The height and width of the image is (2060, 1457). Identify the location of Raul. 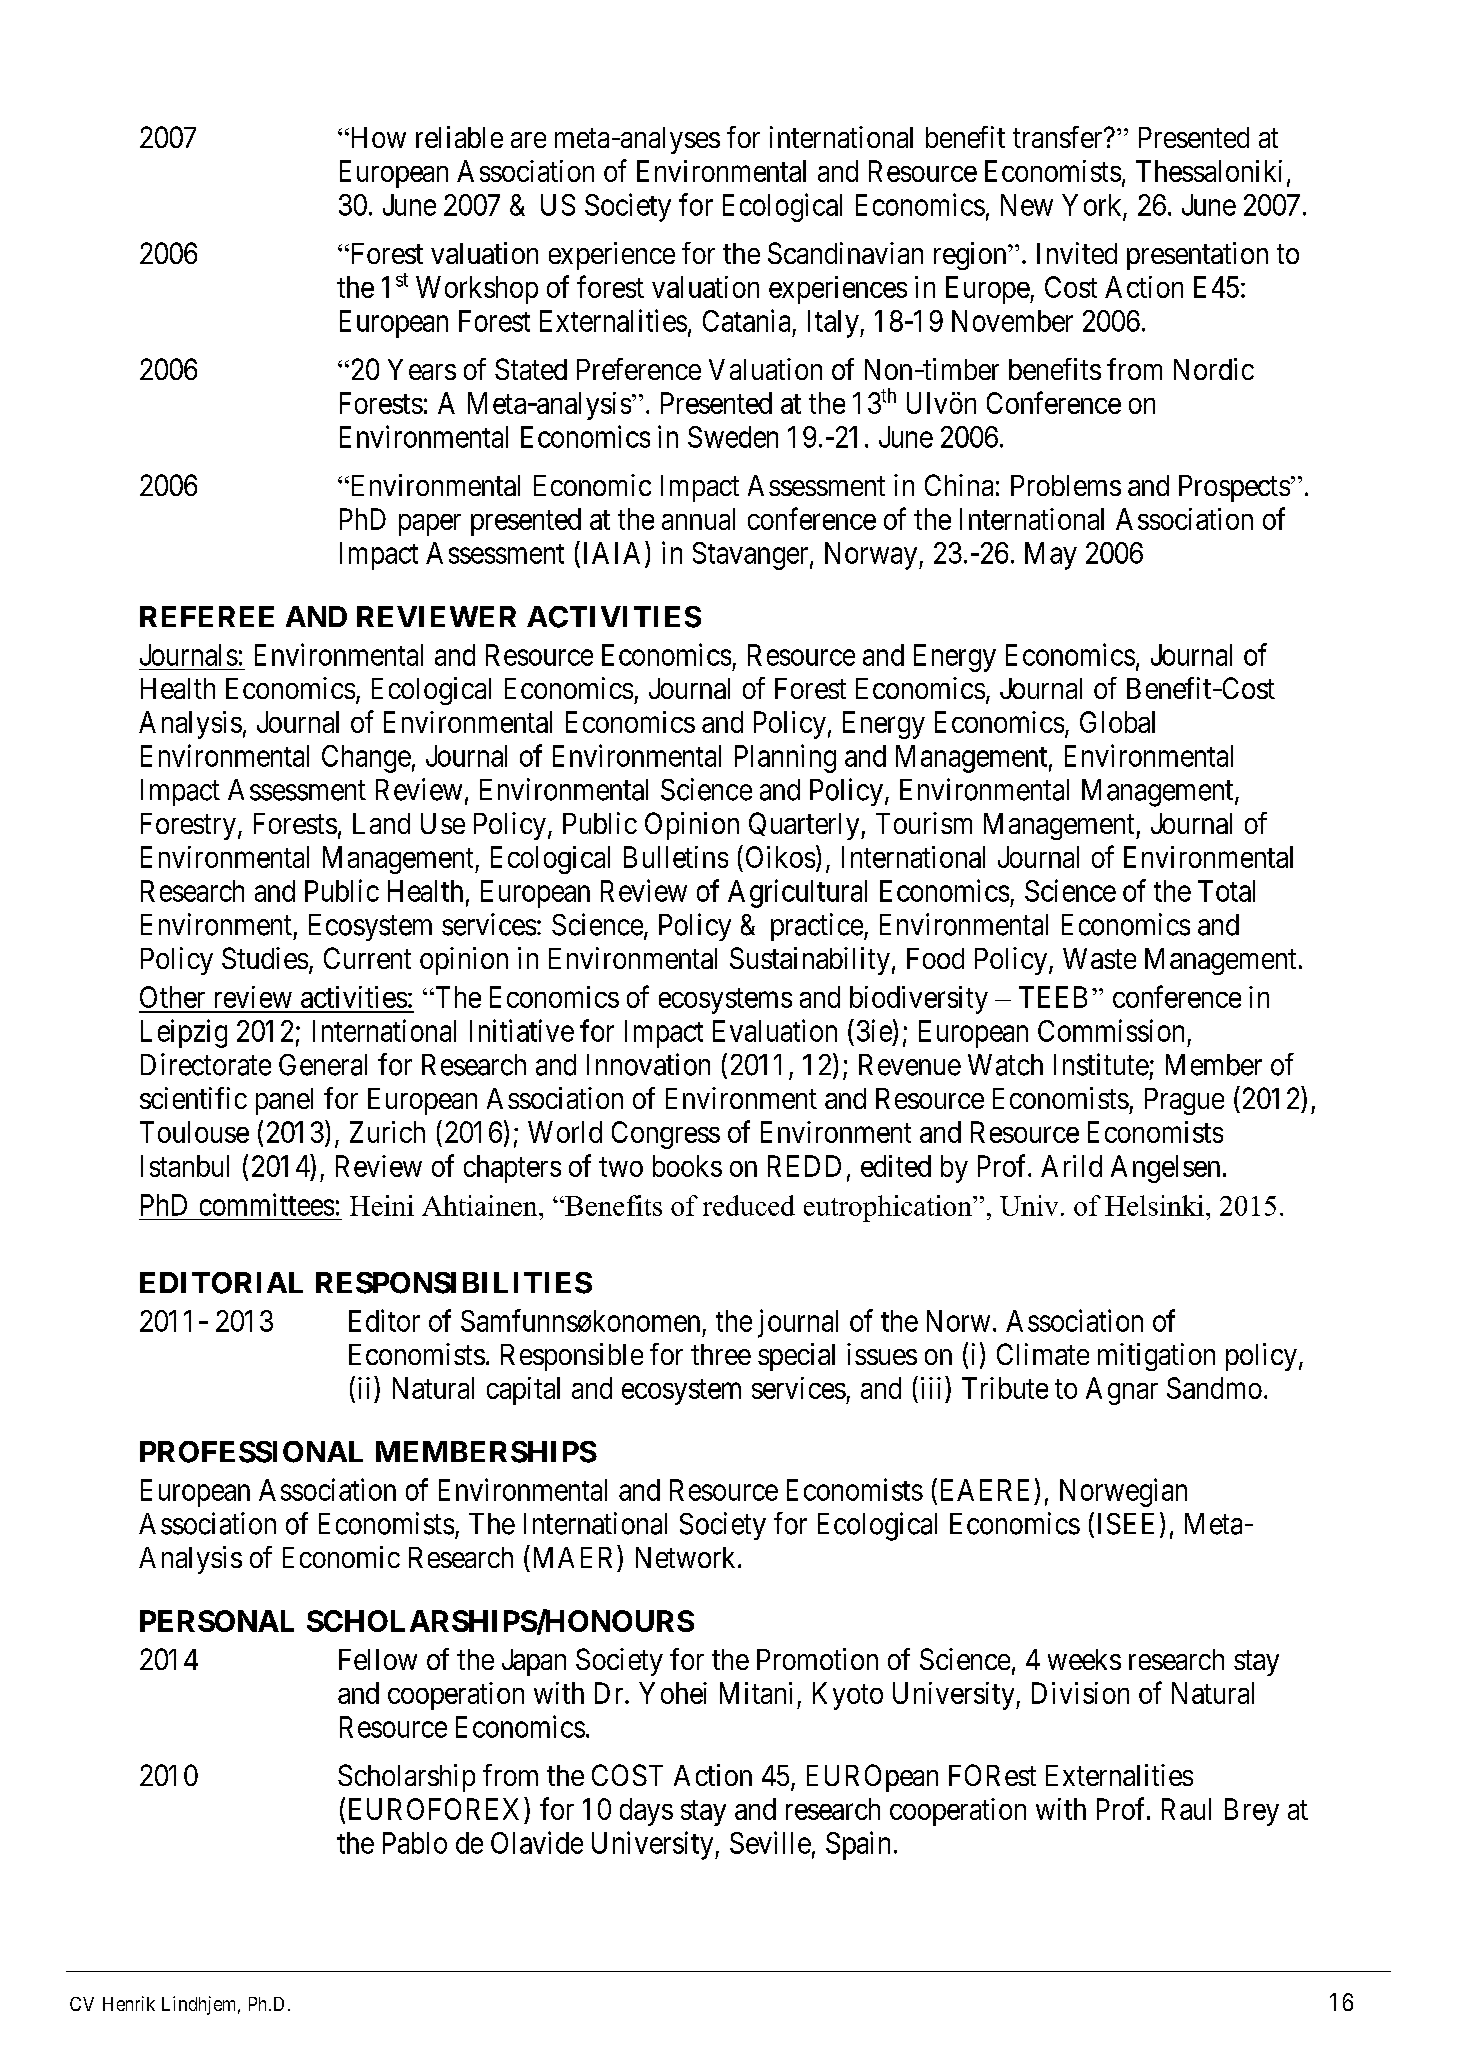
(1186, 1809).
